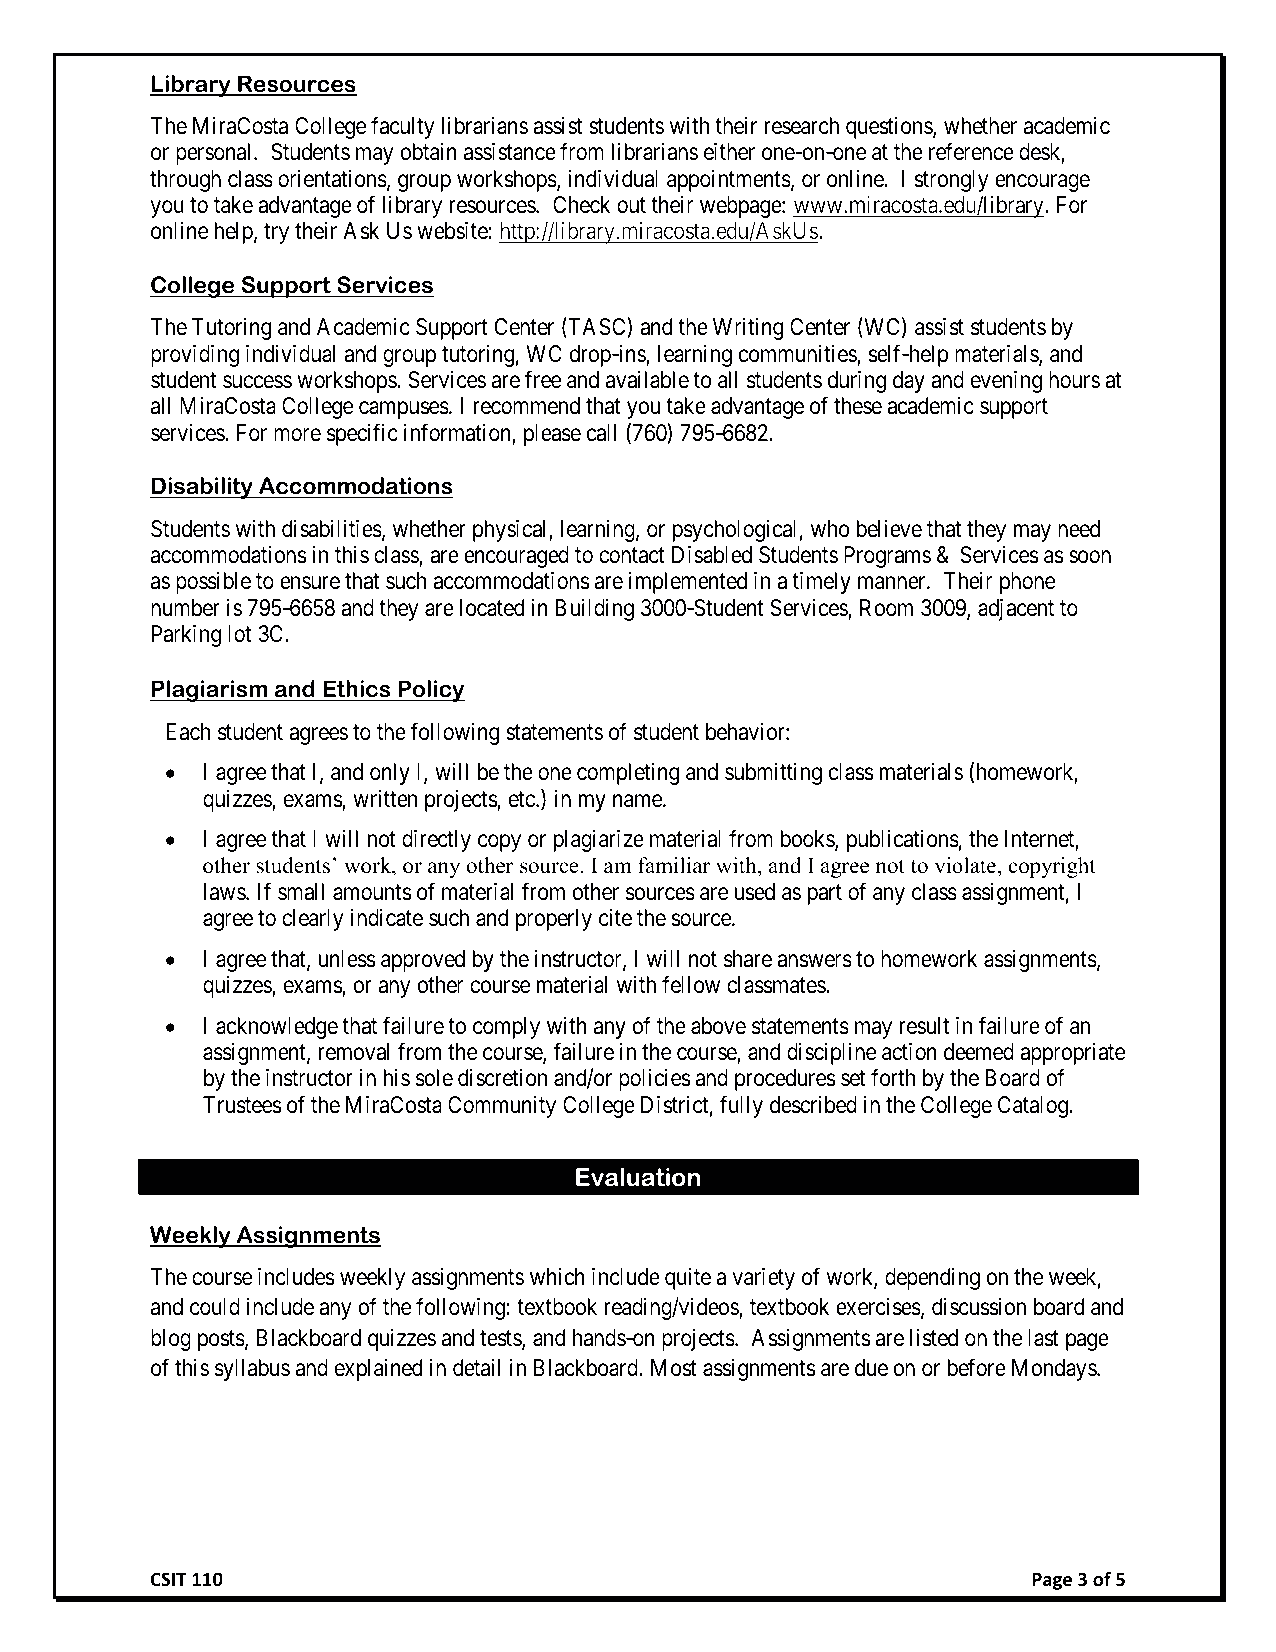  I want to click on publications, so click(903, 841).
